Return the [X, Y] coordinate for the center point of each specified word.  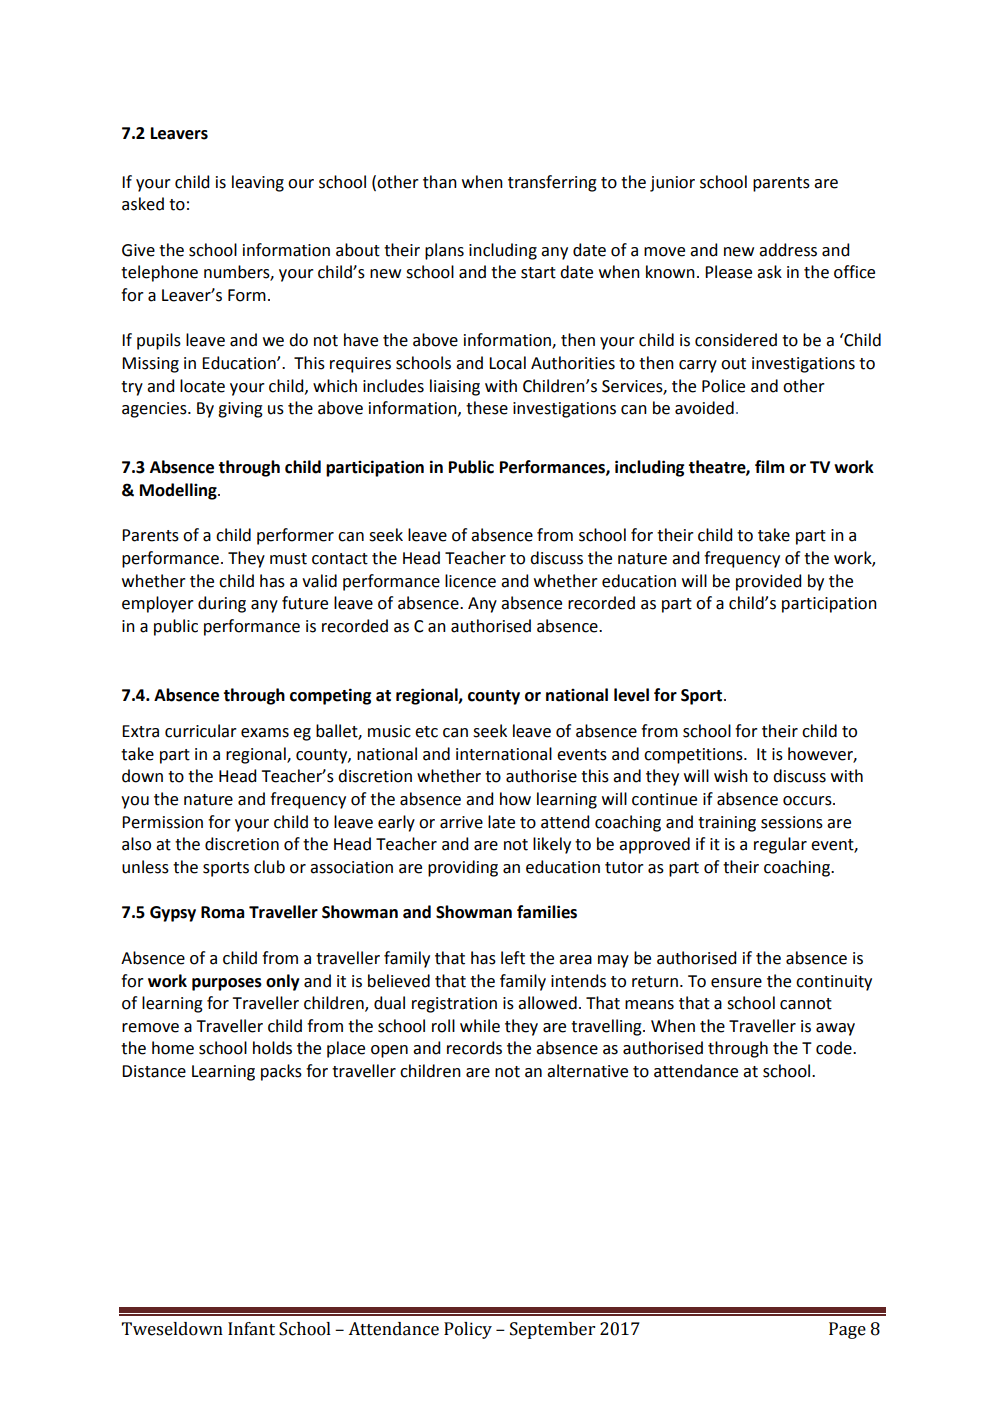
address [788, 250]
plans [444, 251]
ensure [736, 983]
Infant [251, 1329]
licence [470, 581]
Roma [222, 912]
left [513, 958]
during [222, 604]
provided [768, 582]
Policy [468, 1330]
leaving [258, 183]
